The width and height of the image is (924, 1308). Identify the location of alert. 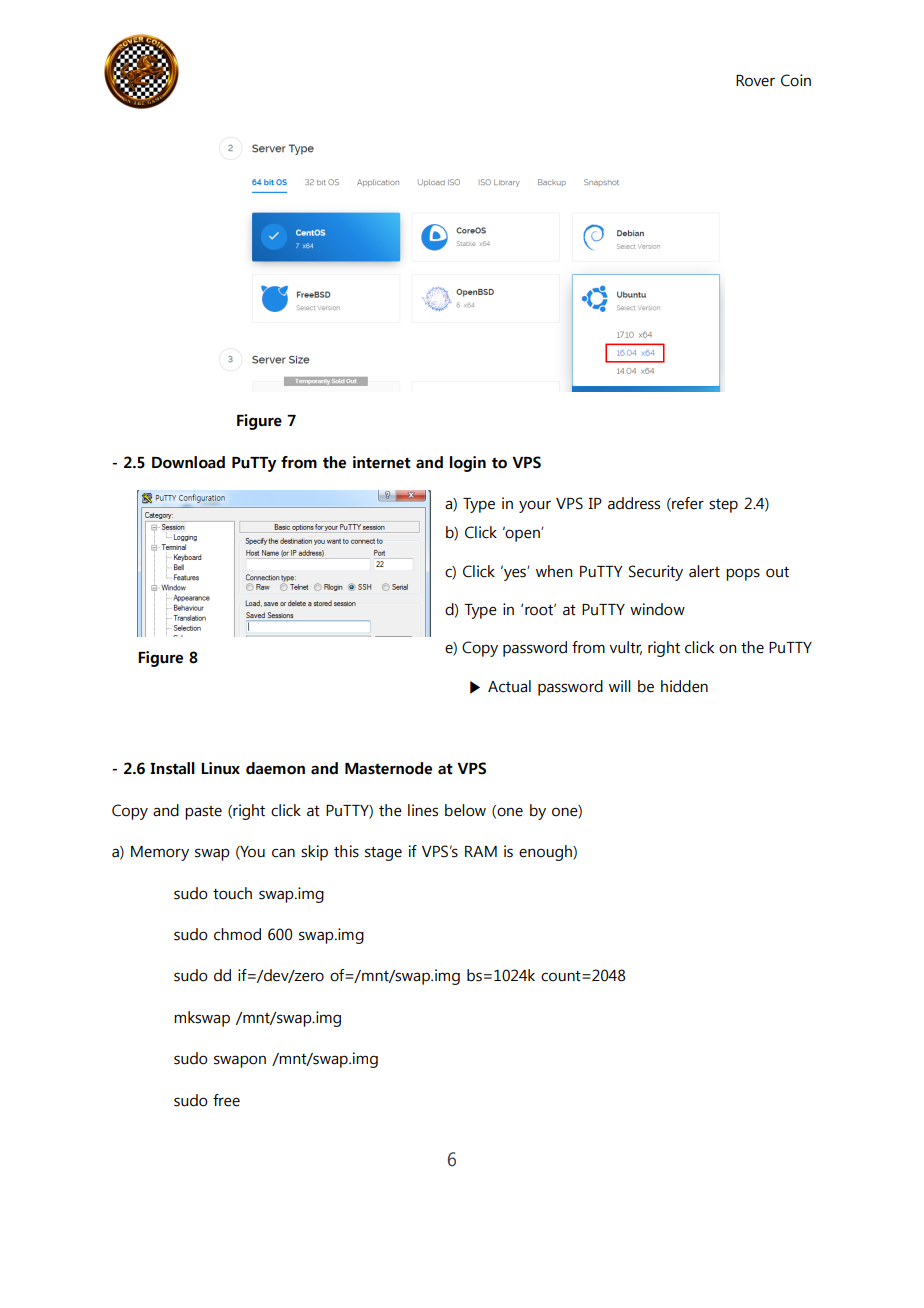
(704, 571).
